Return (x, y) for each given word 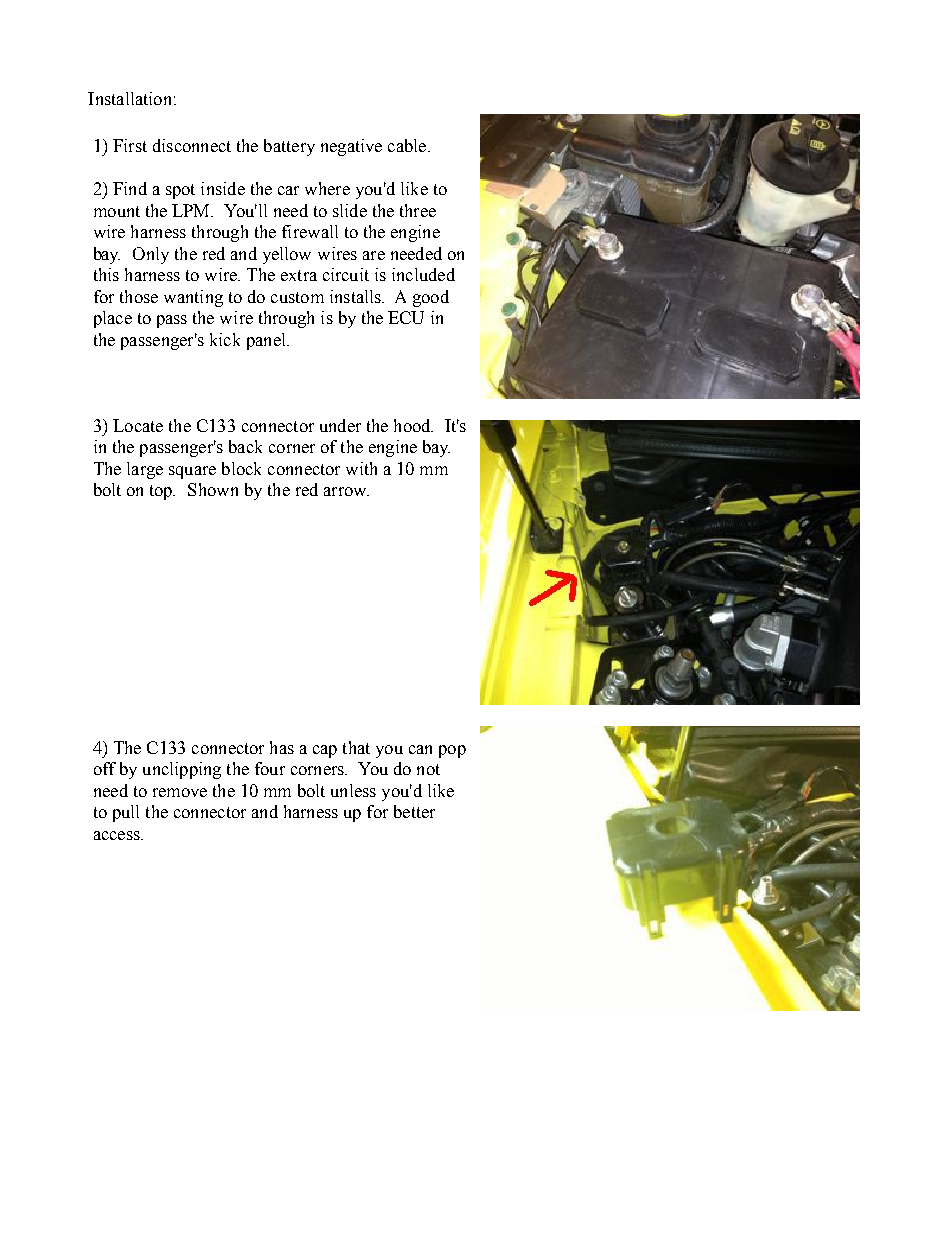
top (162, 492)
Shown (213, 489)
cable (408, 145)
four (270, 768)
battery (289, 147)
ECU (406, 317)
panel (267, 341)
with (361, 468)
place (113, 319)
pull (126, 813)
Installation (129, 98)
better (414, 811)
